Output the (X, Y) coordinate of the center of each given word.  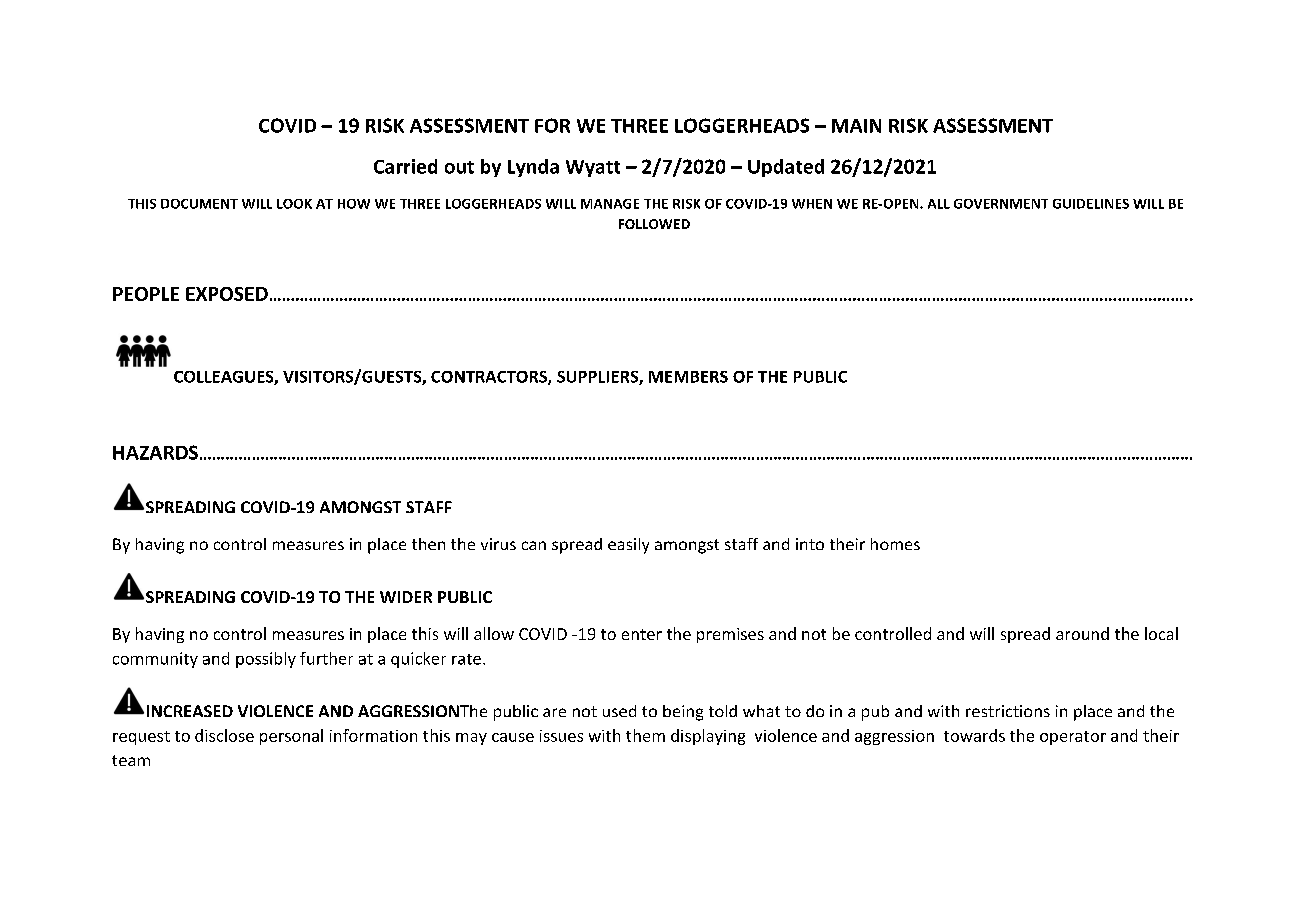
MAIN (856, 126)
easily (628, 546)
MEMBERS (688, 377)
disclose (224, 735)
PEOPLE (146, 294)
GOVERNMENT (1001, 204)
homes (895, 544)
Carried (405, 166)
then (428, 544)
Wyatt (593, 168)
